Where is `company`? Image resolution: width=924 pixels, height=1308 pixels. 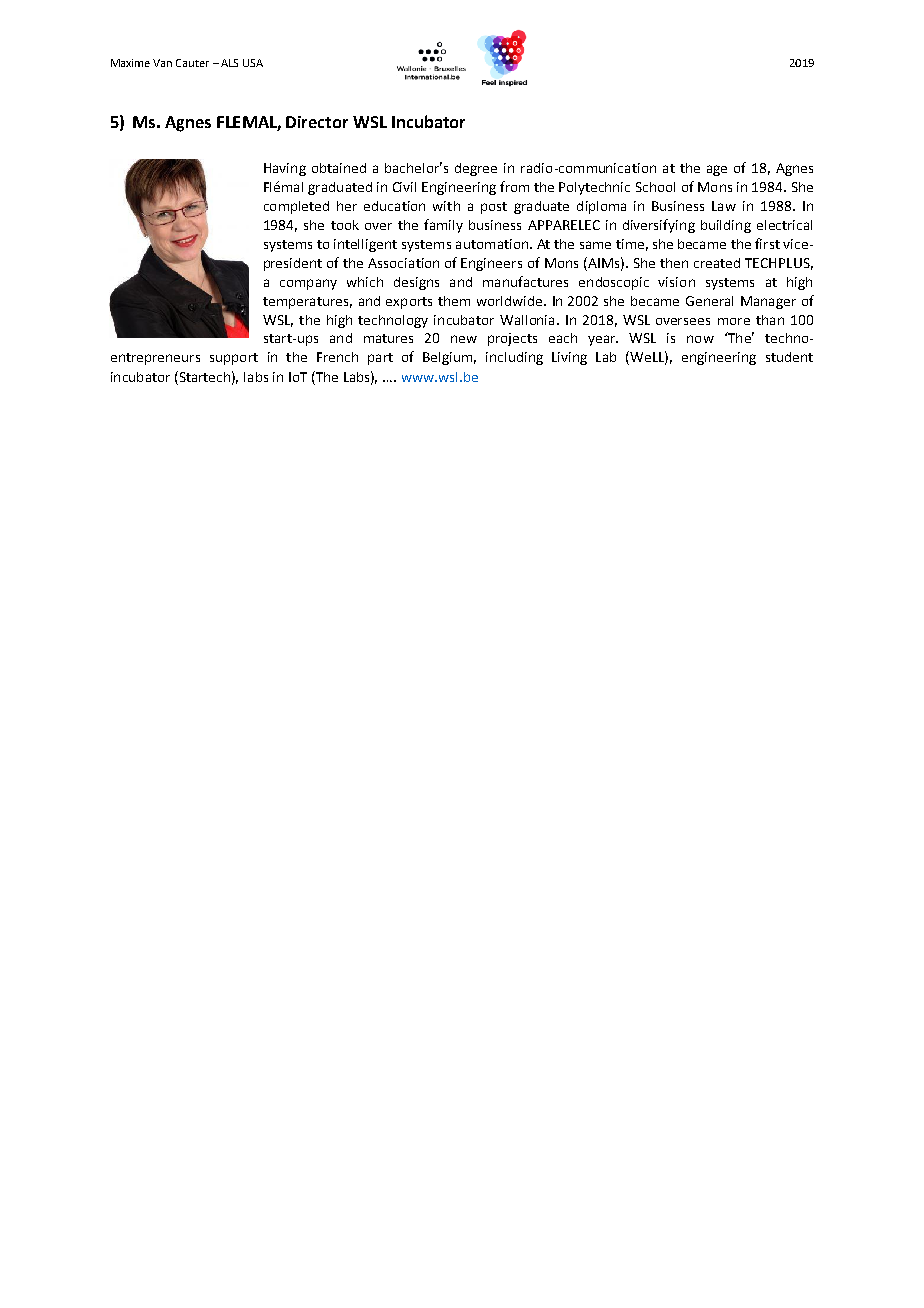
company is located at coordinates (308, 284).
